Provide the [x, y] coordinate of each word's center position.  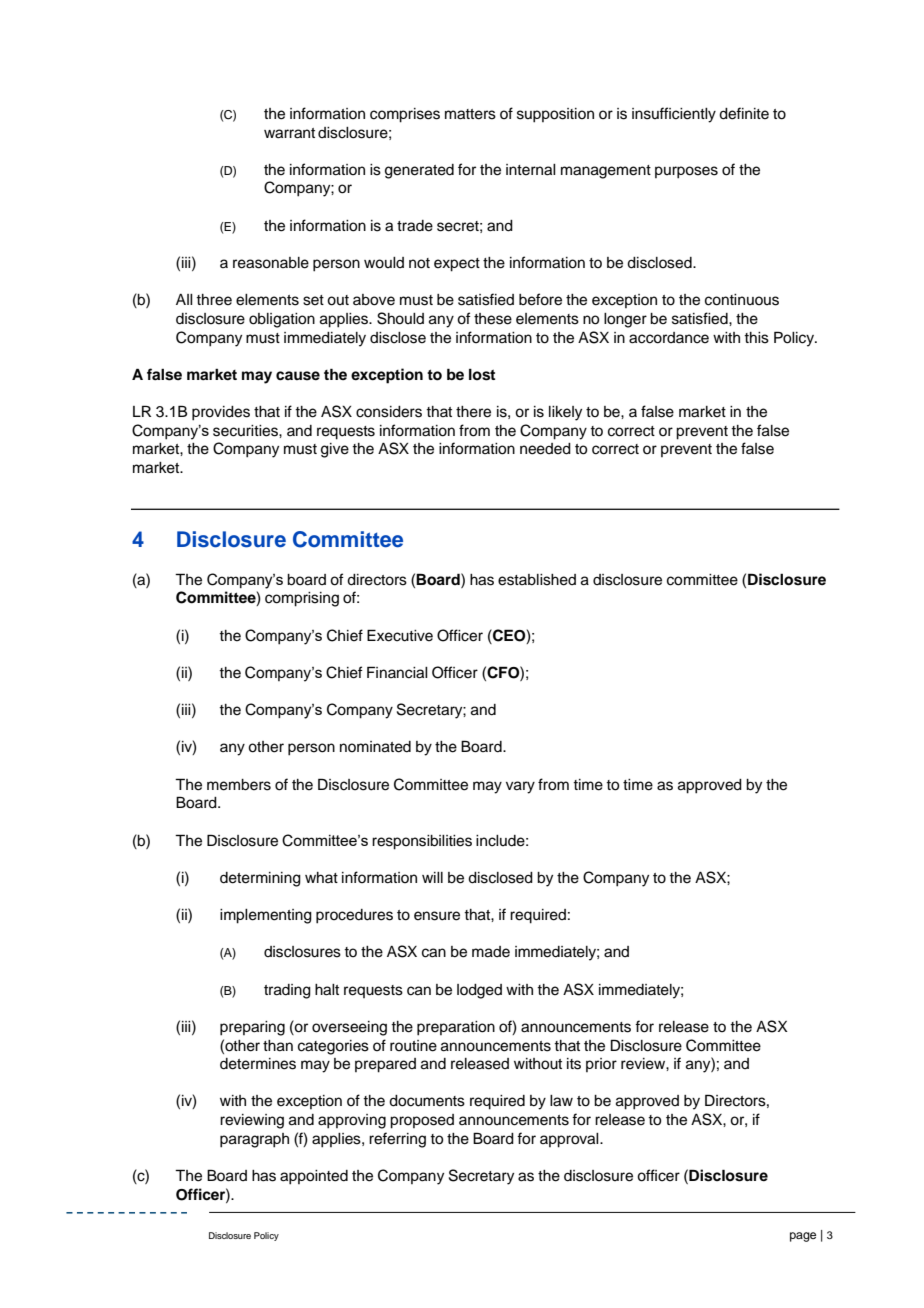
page [803, 1237]
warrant [289, 133]
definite [744, 113]
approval [570, 1140]
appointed [314, 1177]
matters [470, 114]
